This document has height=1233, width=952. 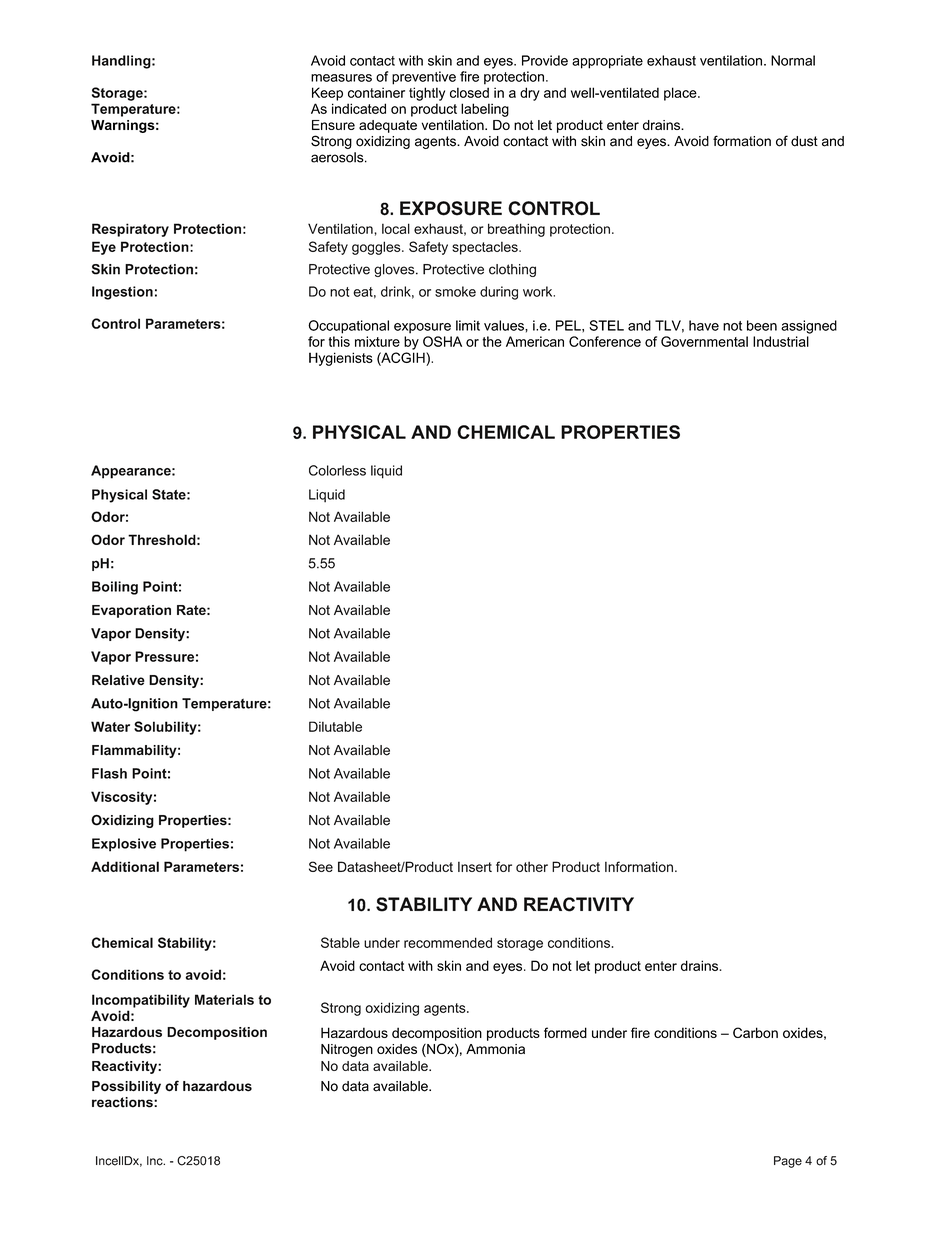 What do you see at coordinates (681, 94) in the document?
I see `place` at bounding box center [681, 94].
